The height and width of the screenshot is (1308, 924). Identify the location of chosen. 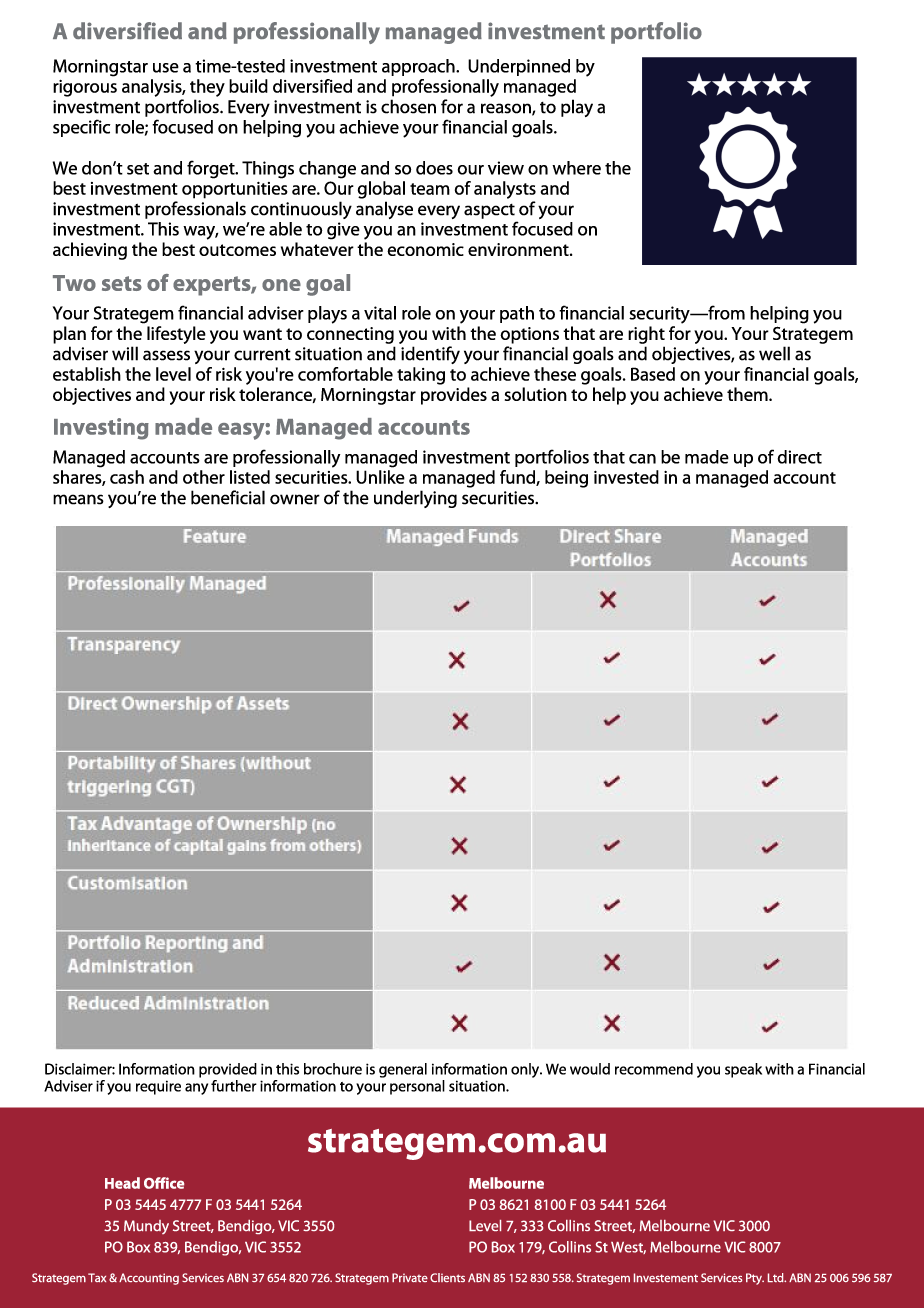
(408, 106).
